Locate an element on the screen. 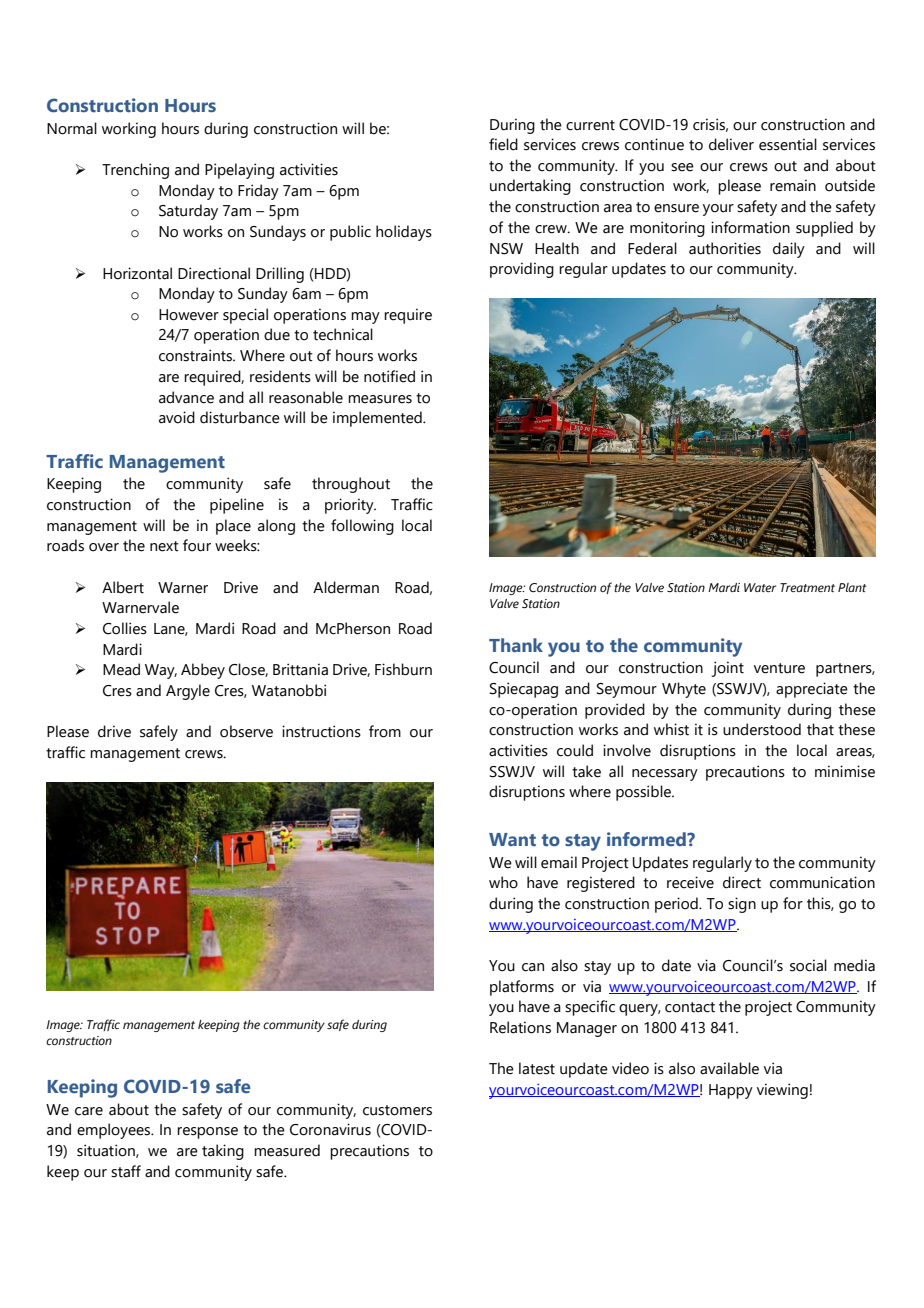 Image resolution: width=924 pixels, height=1308 pixels. next is located at coordinates (164, 546).
